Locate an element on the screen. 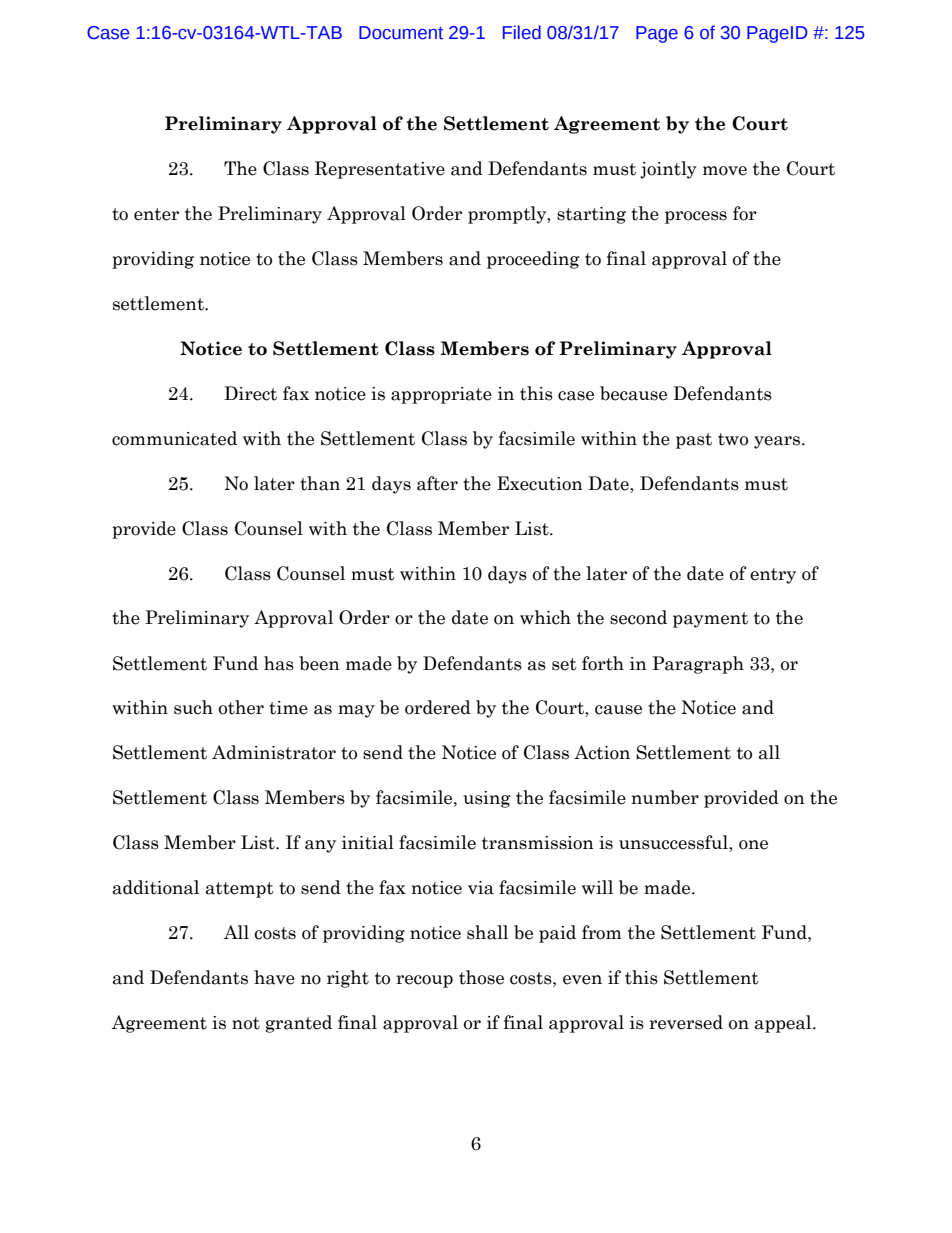 Image resolution: width=952 pixels, height=1233 pixels. Filed is located at coordinates (522, 32).
